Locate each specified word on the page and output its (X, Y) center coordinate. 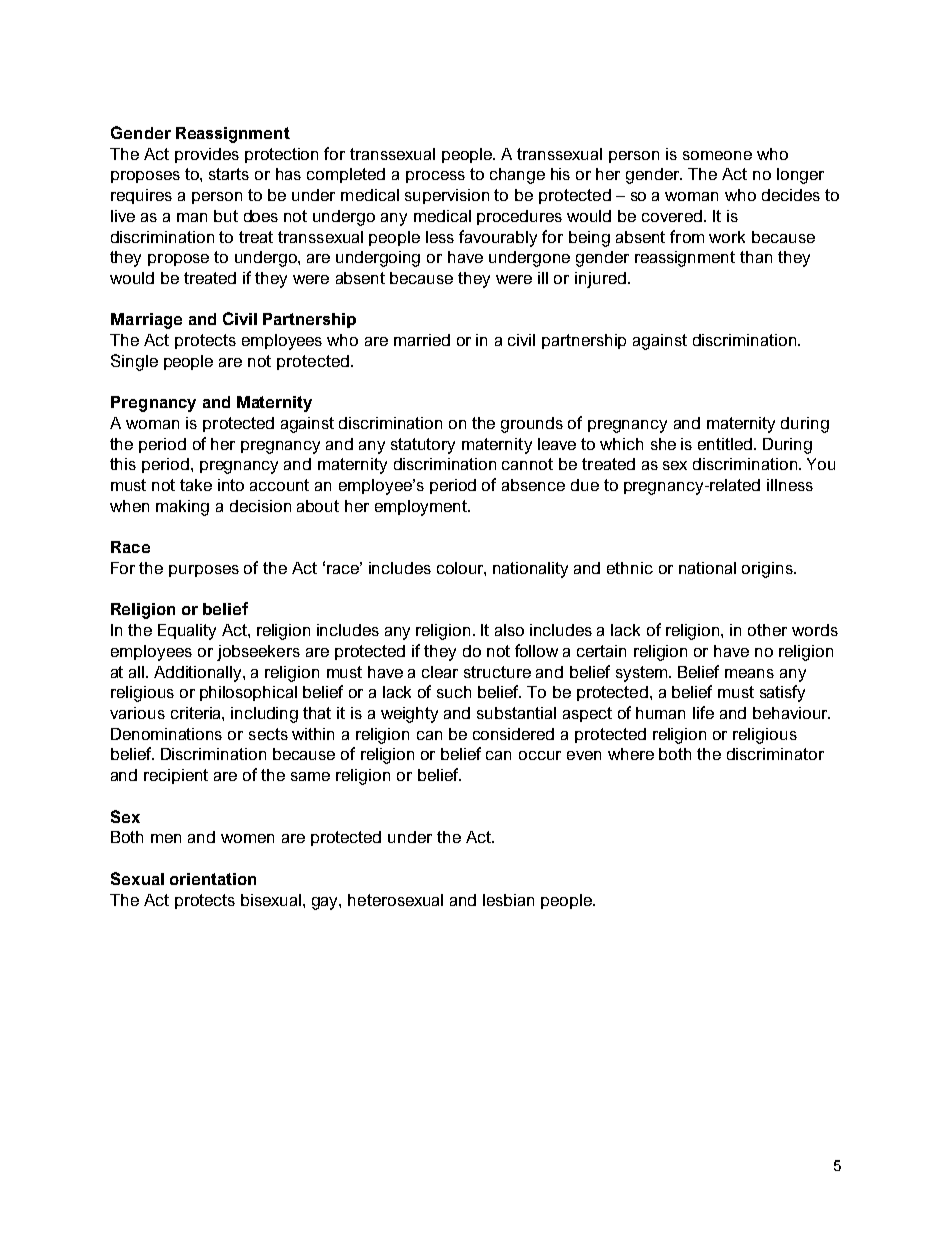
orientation (213, 879)
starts (229, 174)
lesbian (508, 900)
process (435, 177)
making (182, 508)
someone (717, 155)
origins (768, 570)
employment (422, 508)
